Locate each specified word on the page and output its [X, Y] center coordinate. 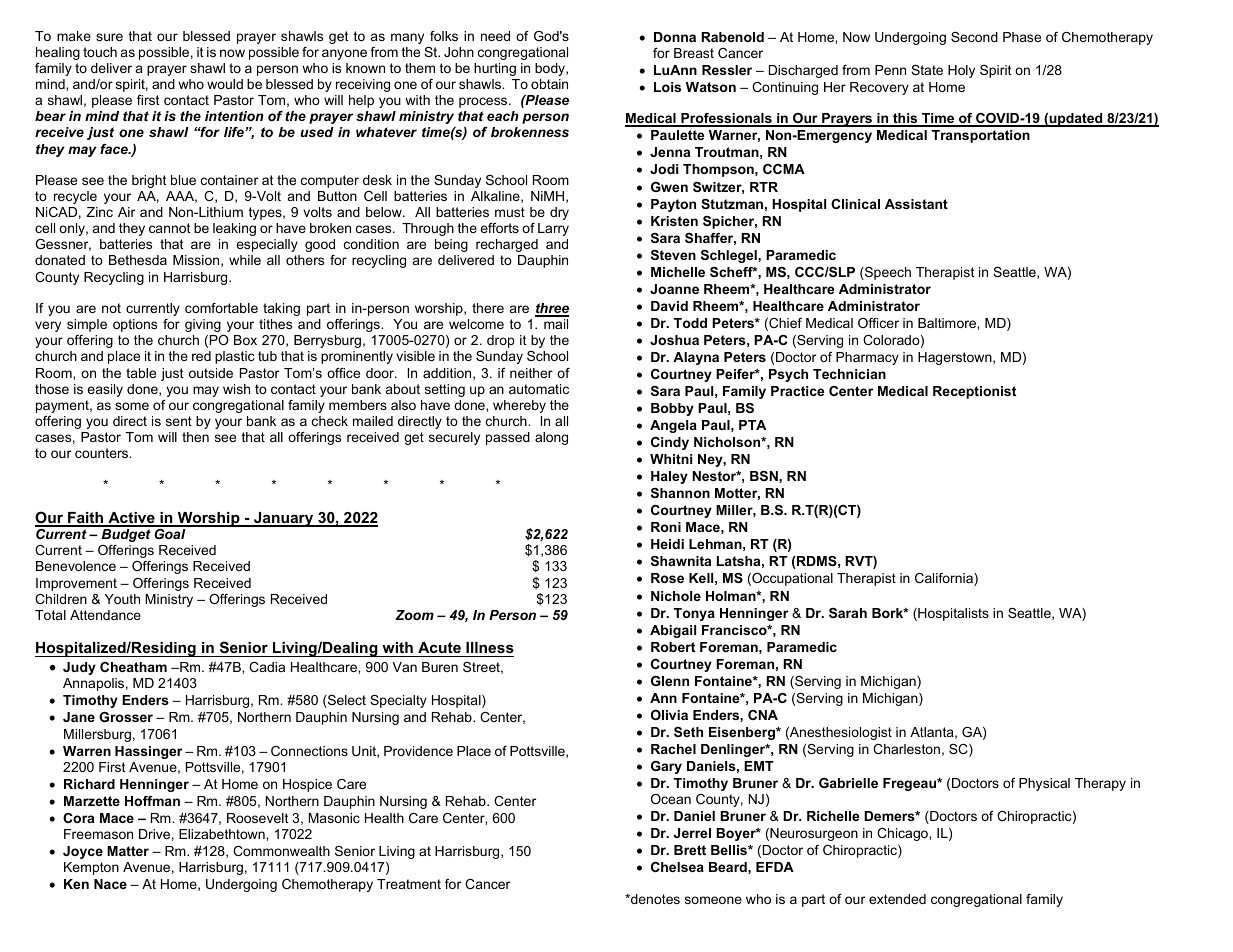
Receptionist [974, 392]
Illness [489, 649]
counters [103, 453]
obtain [549, 84]
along [551, 438]
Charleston [906, 749]
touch [100, 52]
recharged [507, 245]
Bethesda [138, 260]
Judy [79, 668]
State [927, 70]
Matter [128, 851]
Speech [887, 273]
